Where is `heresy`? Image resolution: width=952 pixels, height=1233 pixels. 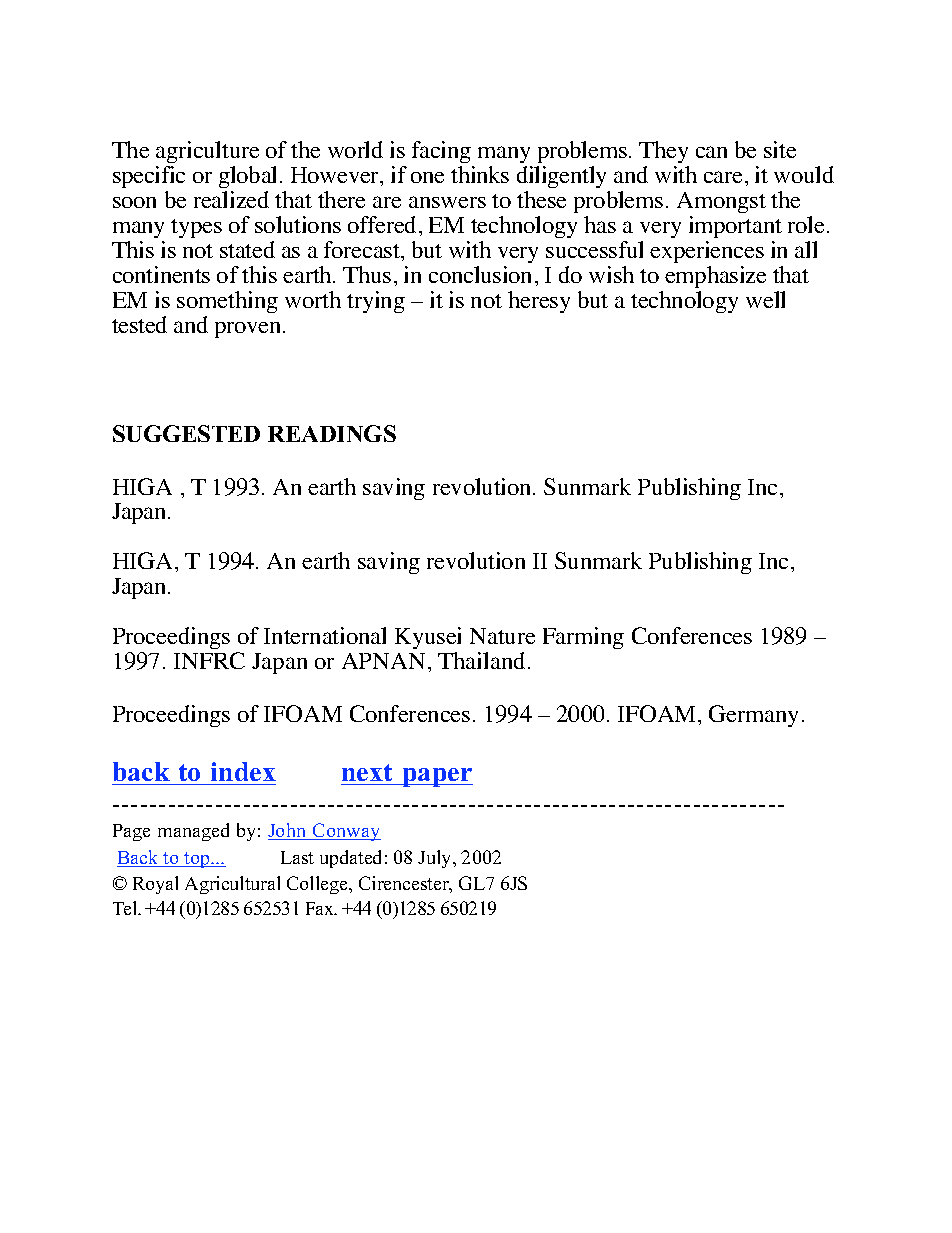
heresy is located at coordinates (539, 302).
